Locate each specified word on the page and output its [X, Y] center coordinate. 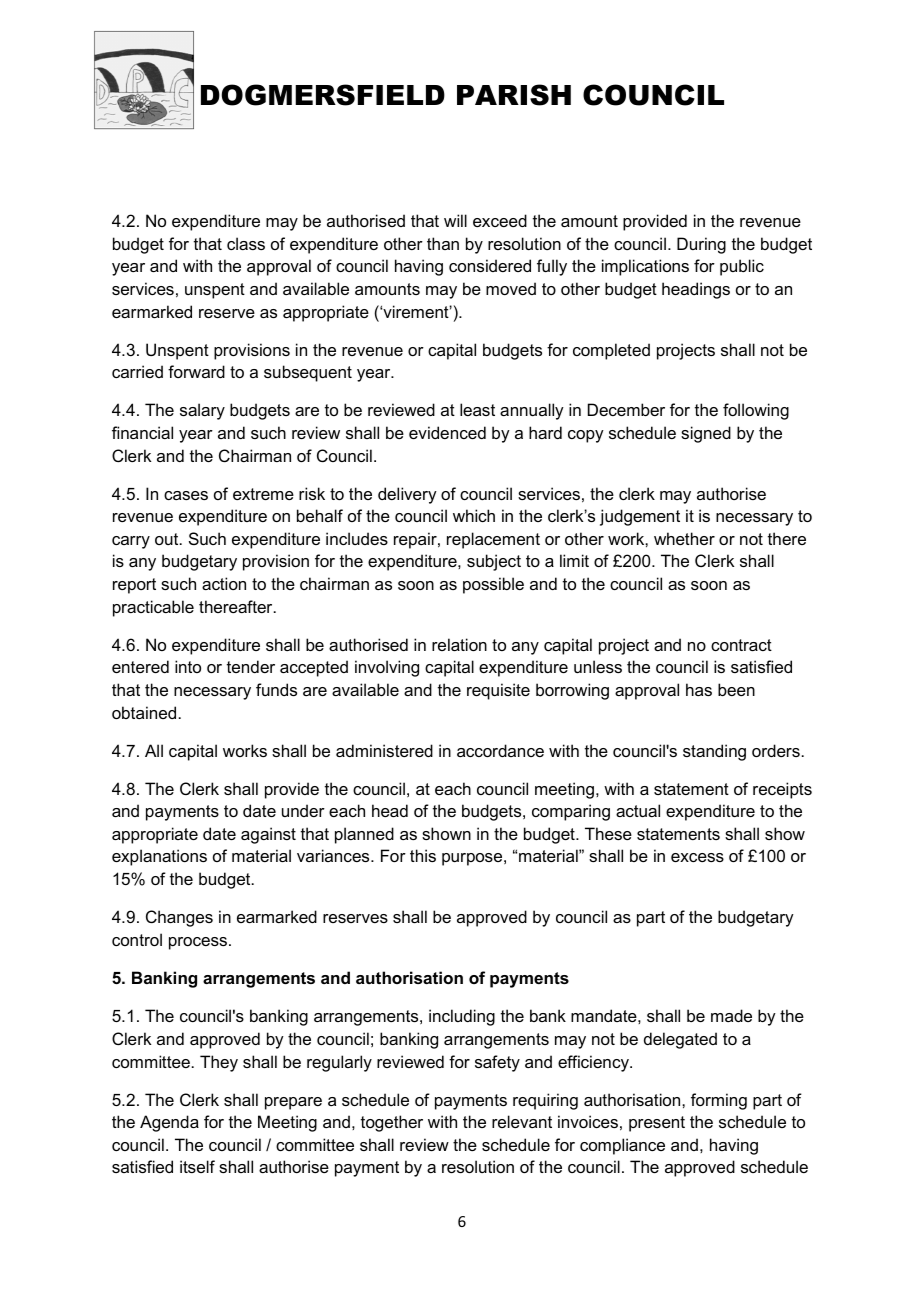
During [701, 245]
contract [741, 645]
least [477, 409]
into [188, 666]
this [423, 855]
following [756, 411]
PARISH [514, 95]
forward [196, 371]
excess [697, 857]
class [246, 243]
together [392, 1123]
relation [459, 644]
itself [197, 1166]
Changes [179, 918]
